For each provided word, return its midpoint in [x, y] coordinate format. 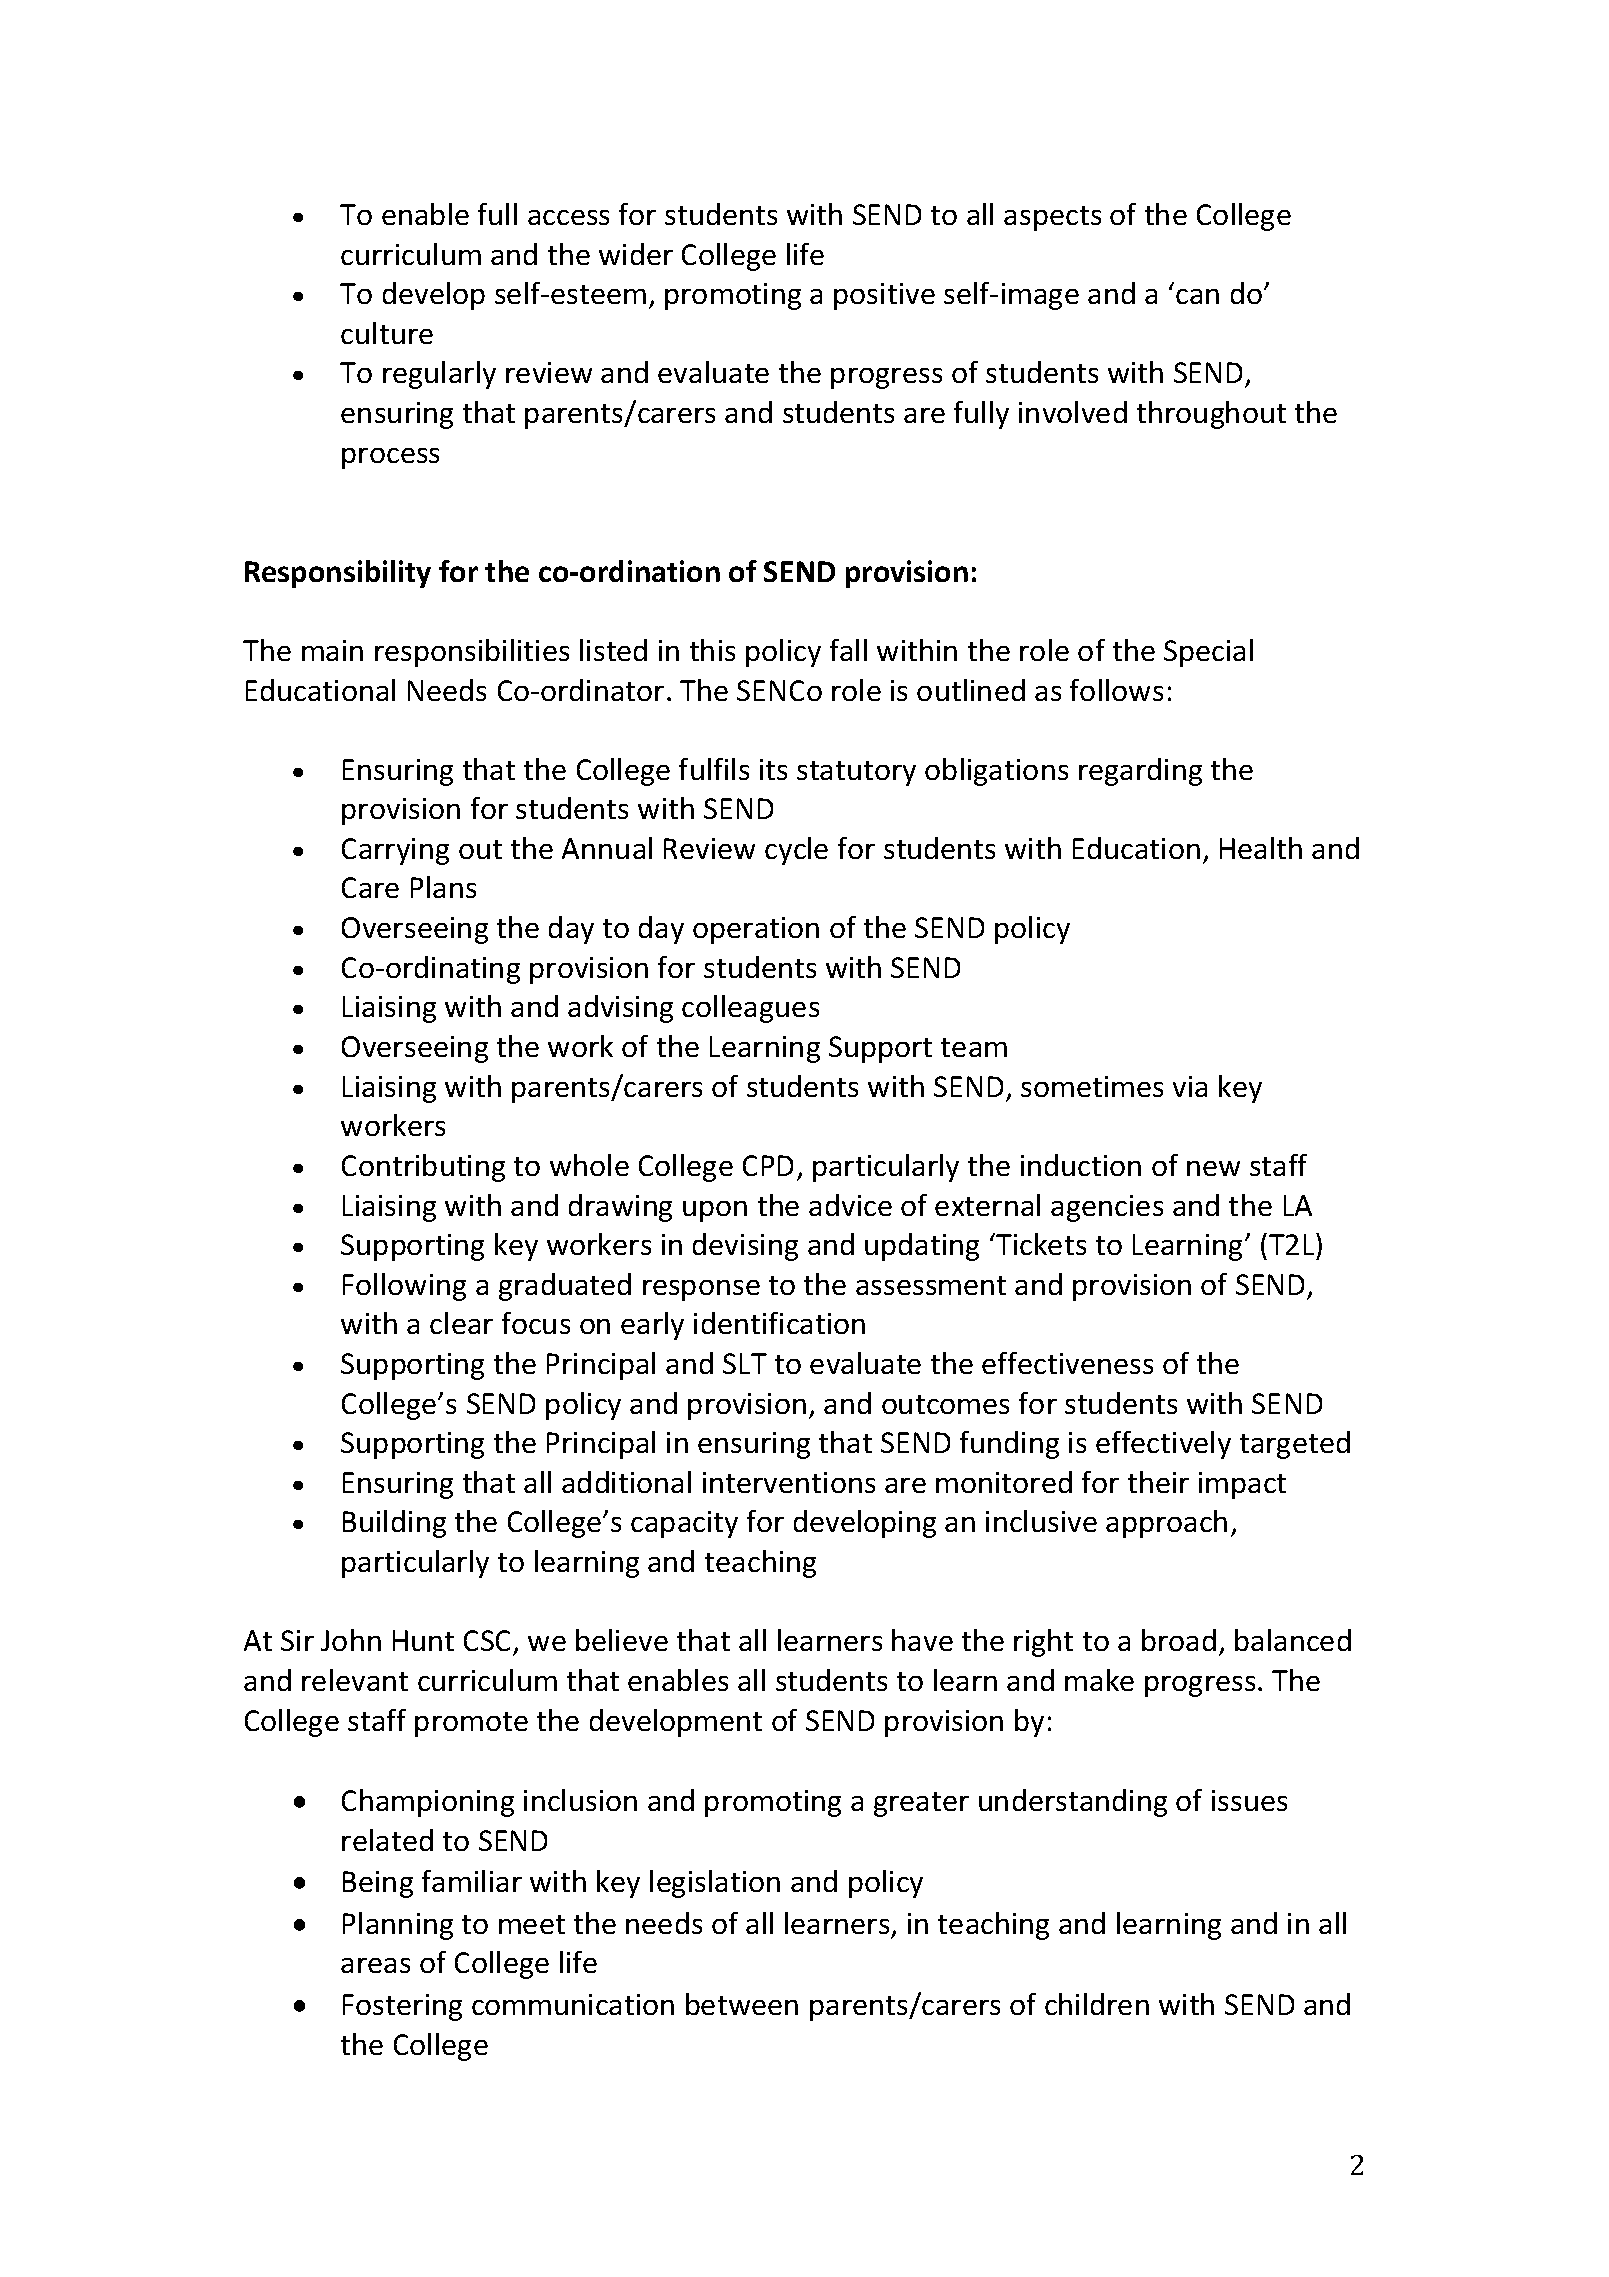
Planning [398, 1926]
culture [387, 333]
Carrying [395, 851]
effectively [1163, 1445]
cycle [796, 851]
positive [884, 296]
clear [461, 1323]
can [1197, 296]
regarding [1140, 772]
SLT [745, 1363]
